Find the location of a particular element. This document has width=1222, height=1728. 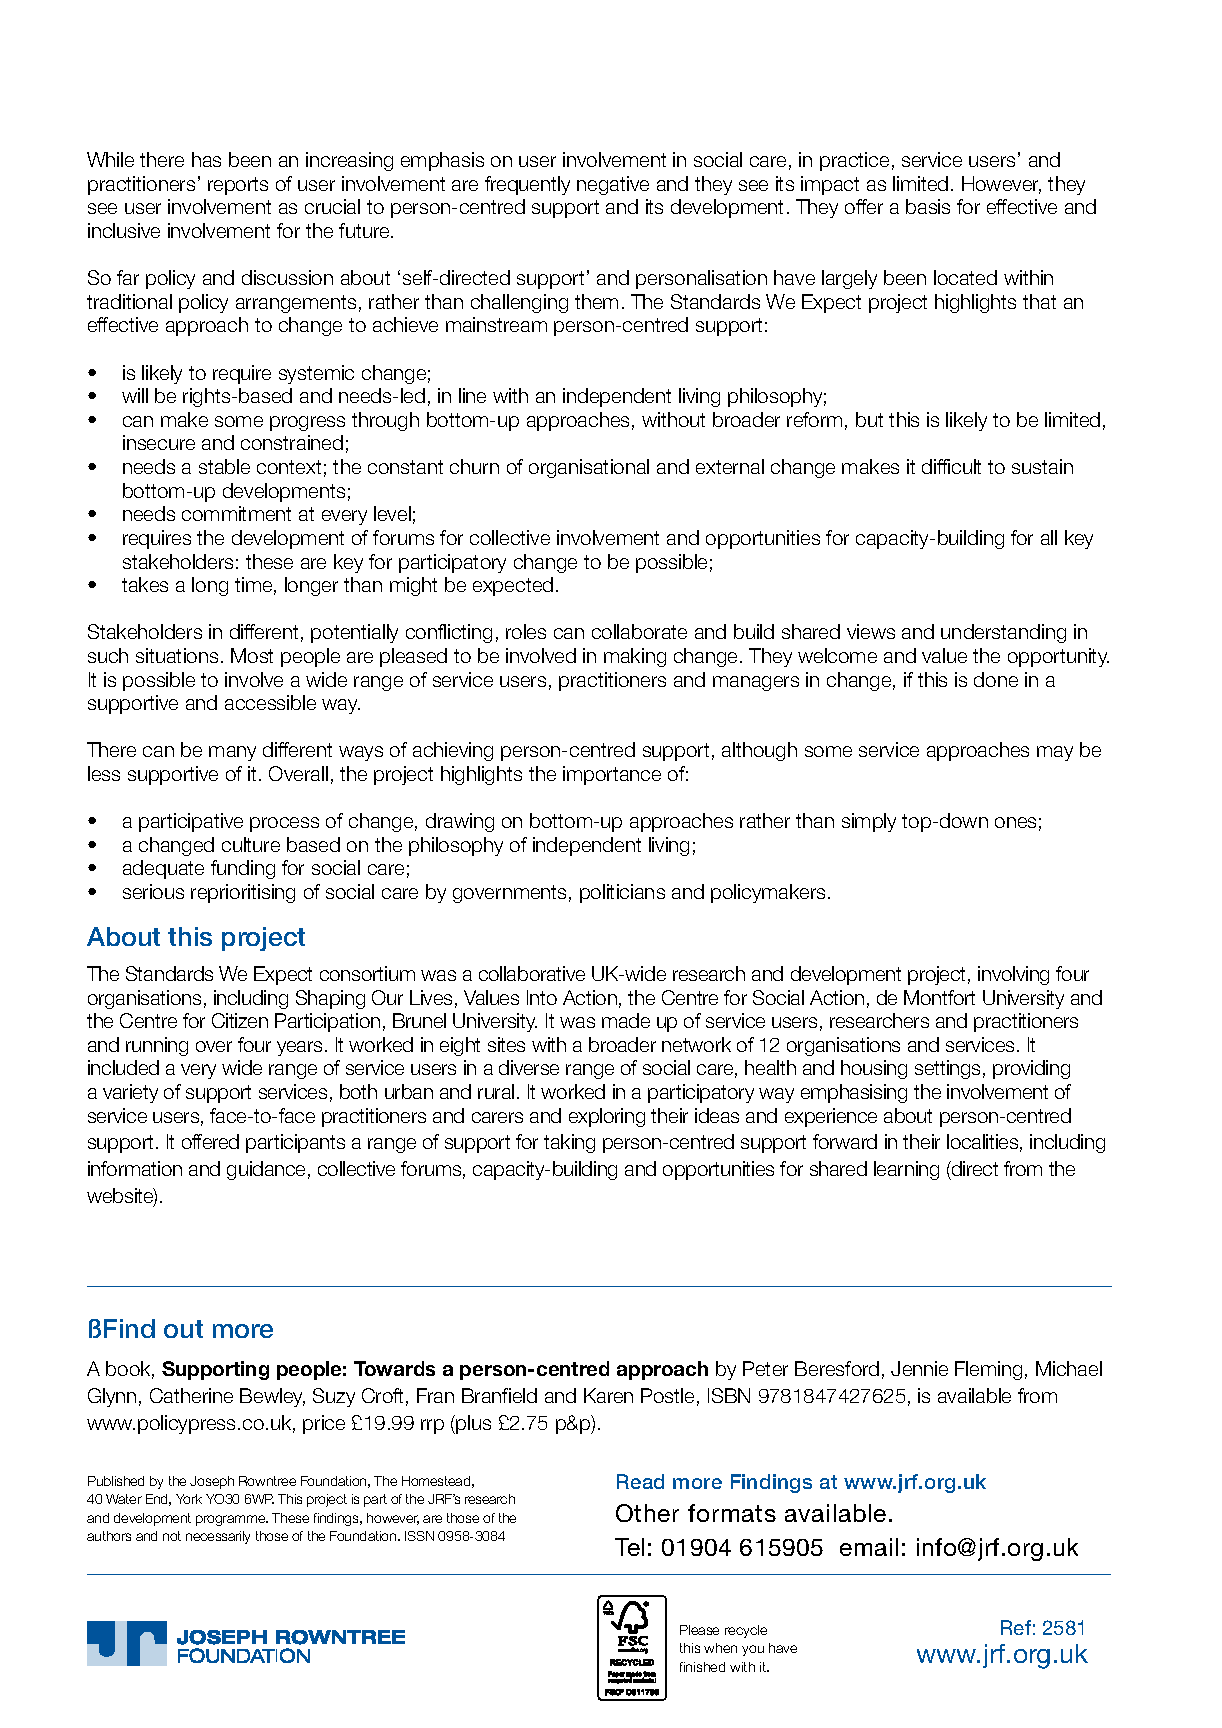

funding is located at coordinates (243, 869).
